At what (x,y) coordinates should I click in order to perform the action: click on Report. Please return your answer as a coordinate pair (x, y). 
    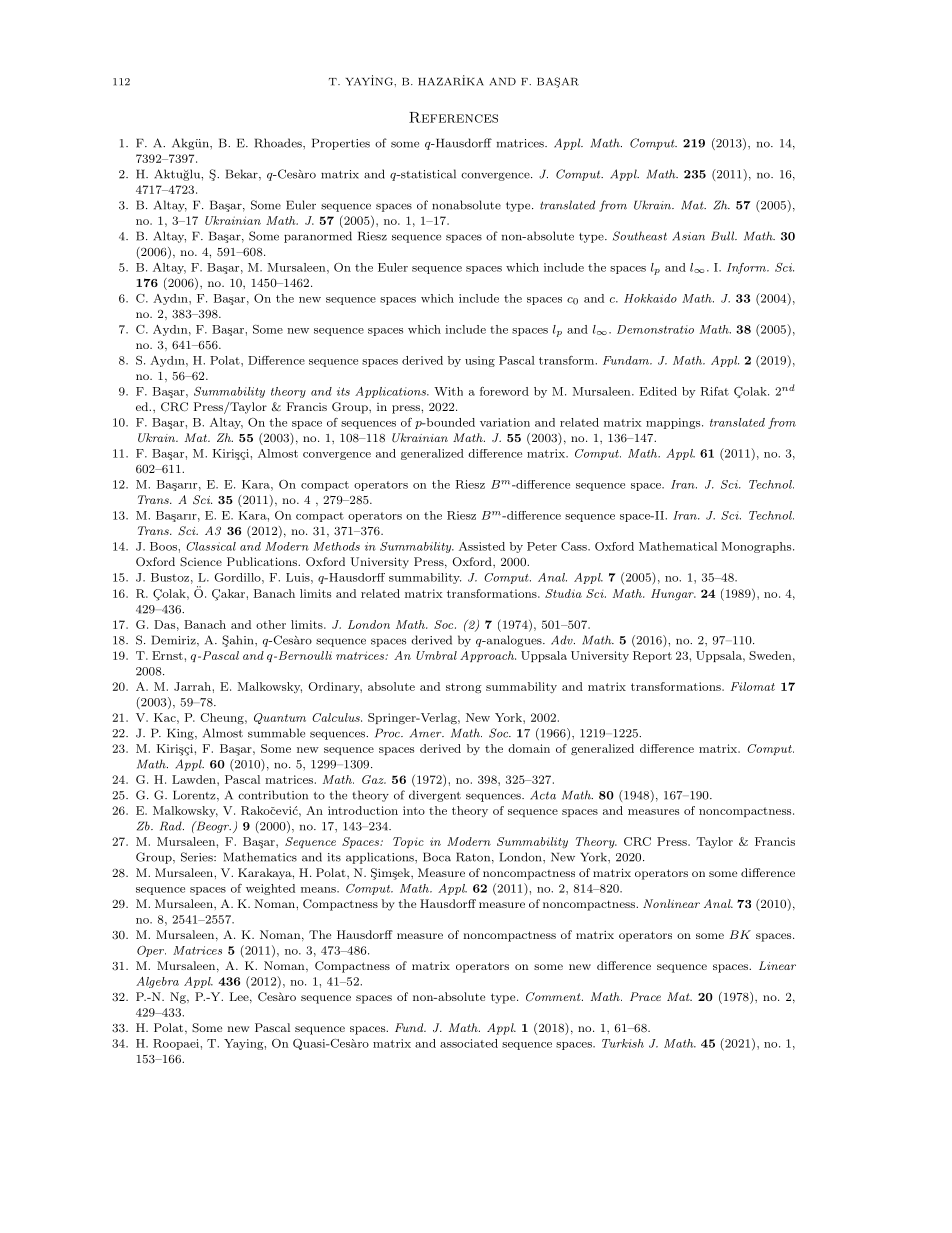
    Looking at the image, I should click on (652, 656).
